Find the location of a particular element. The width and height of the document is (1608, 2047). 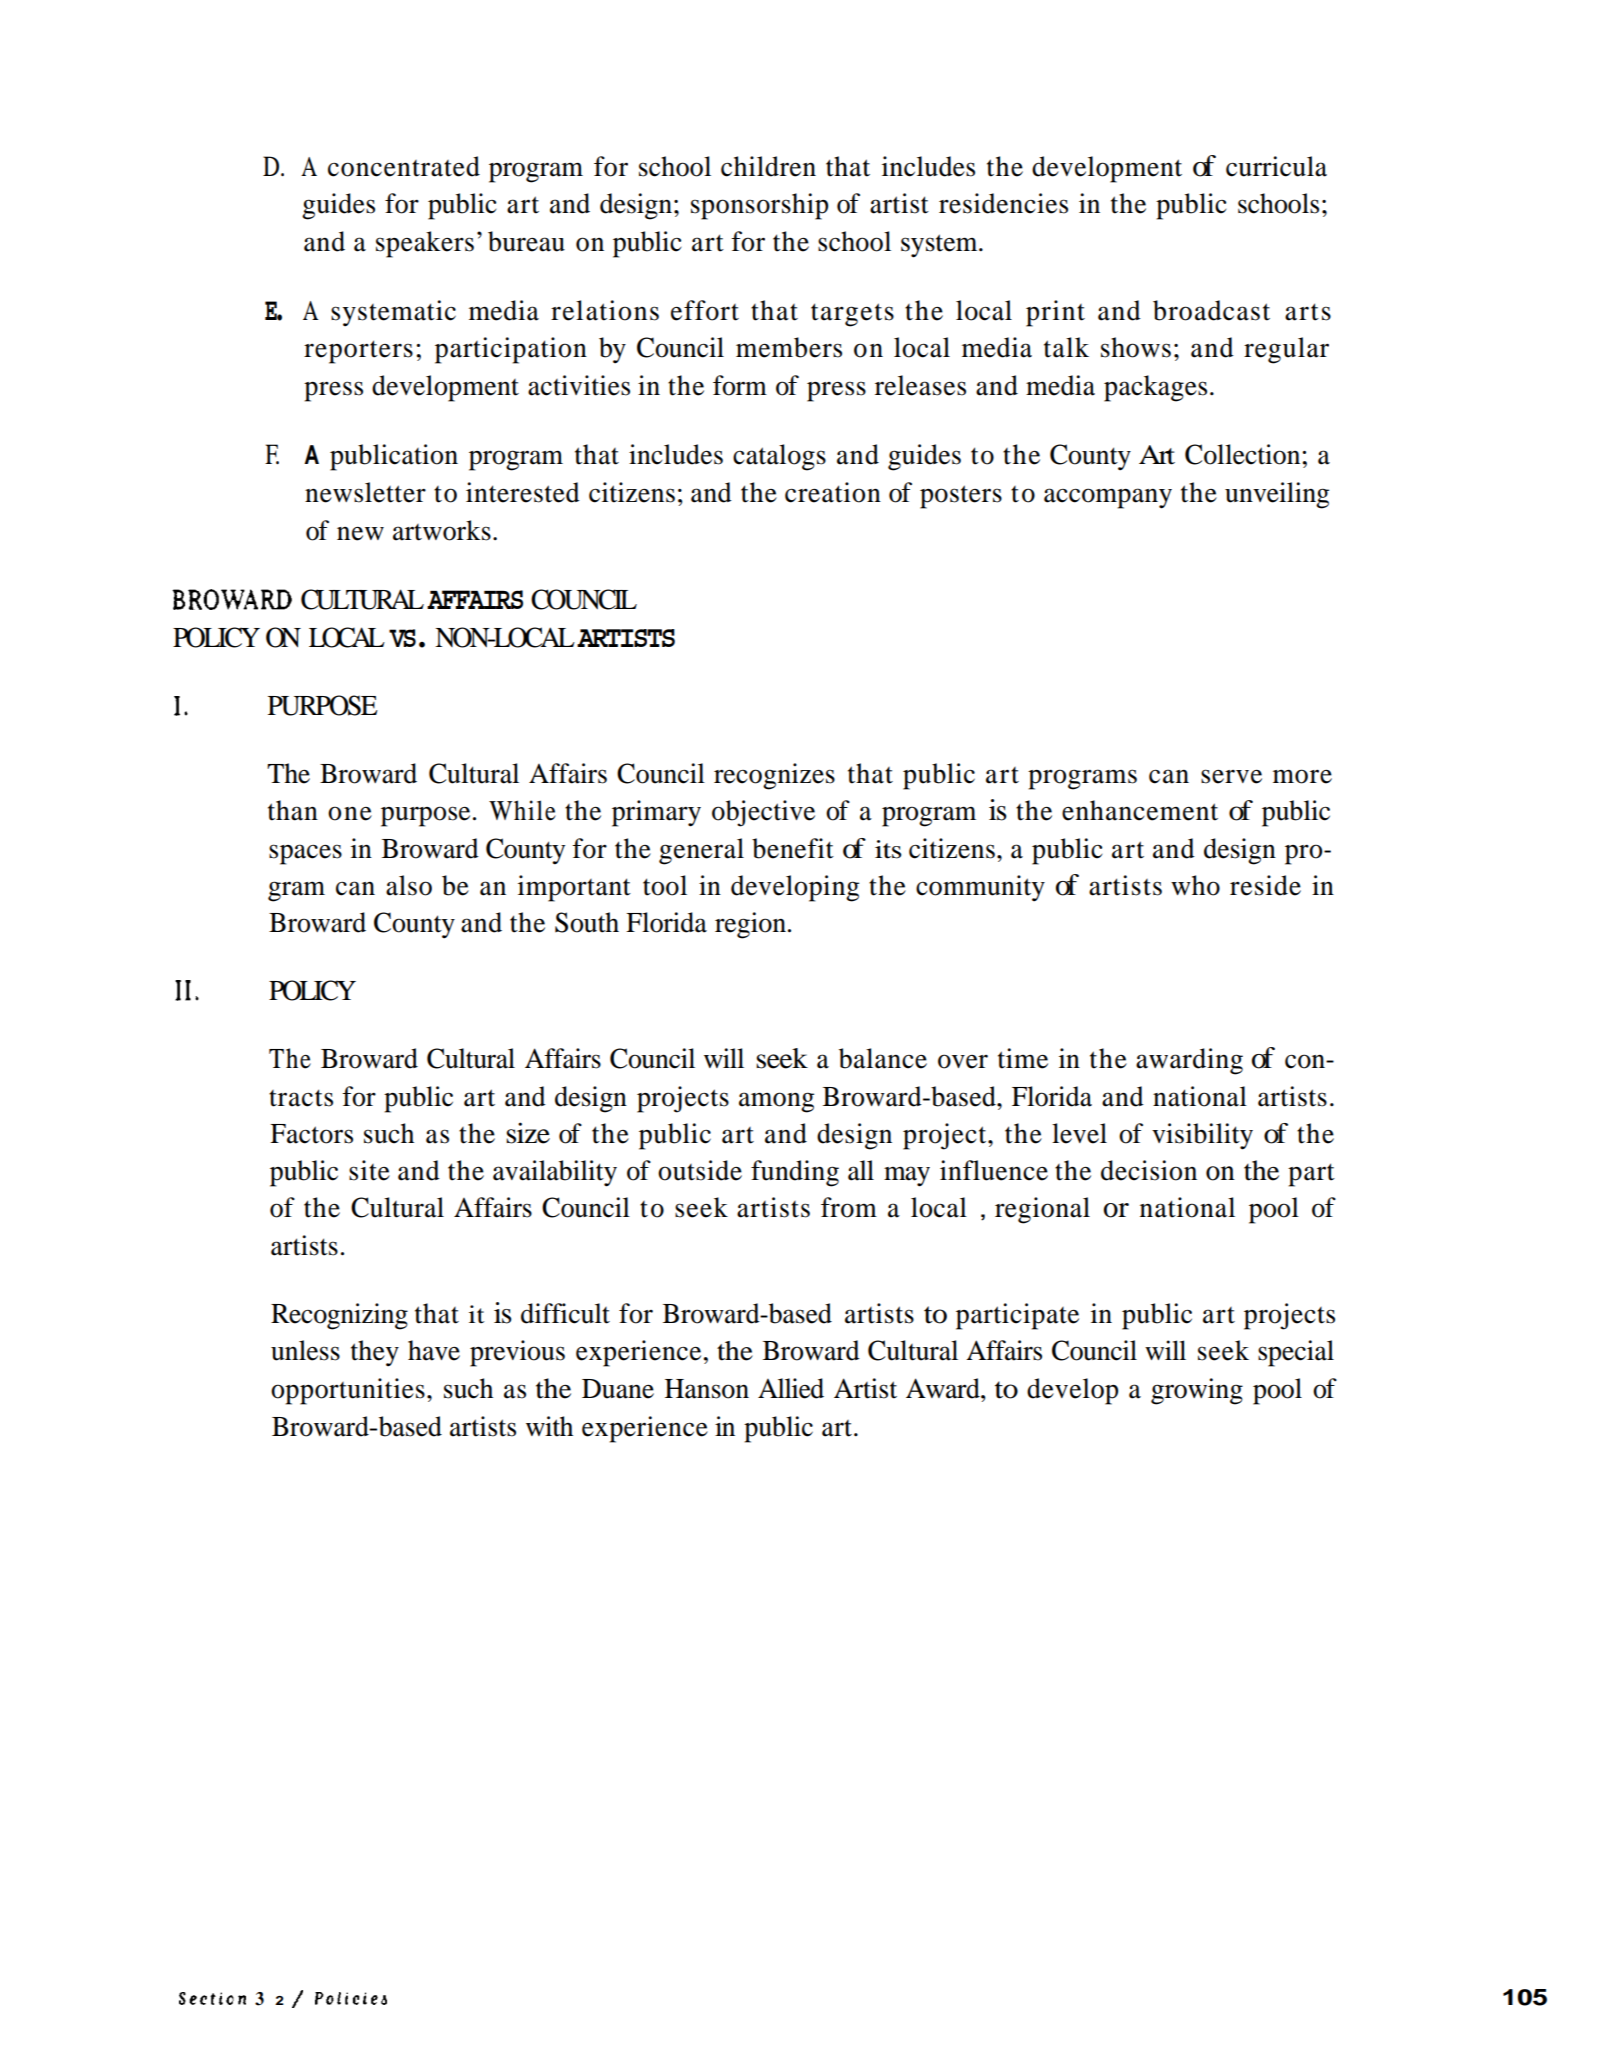

among is located at coordinates (776, 1102).
